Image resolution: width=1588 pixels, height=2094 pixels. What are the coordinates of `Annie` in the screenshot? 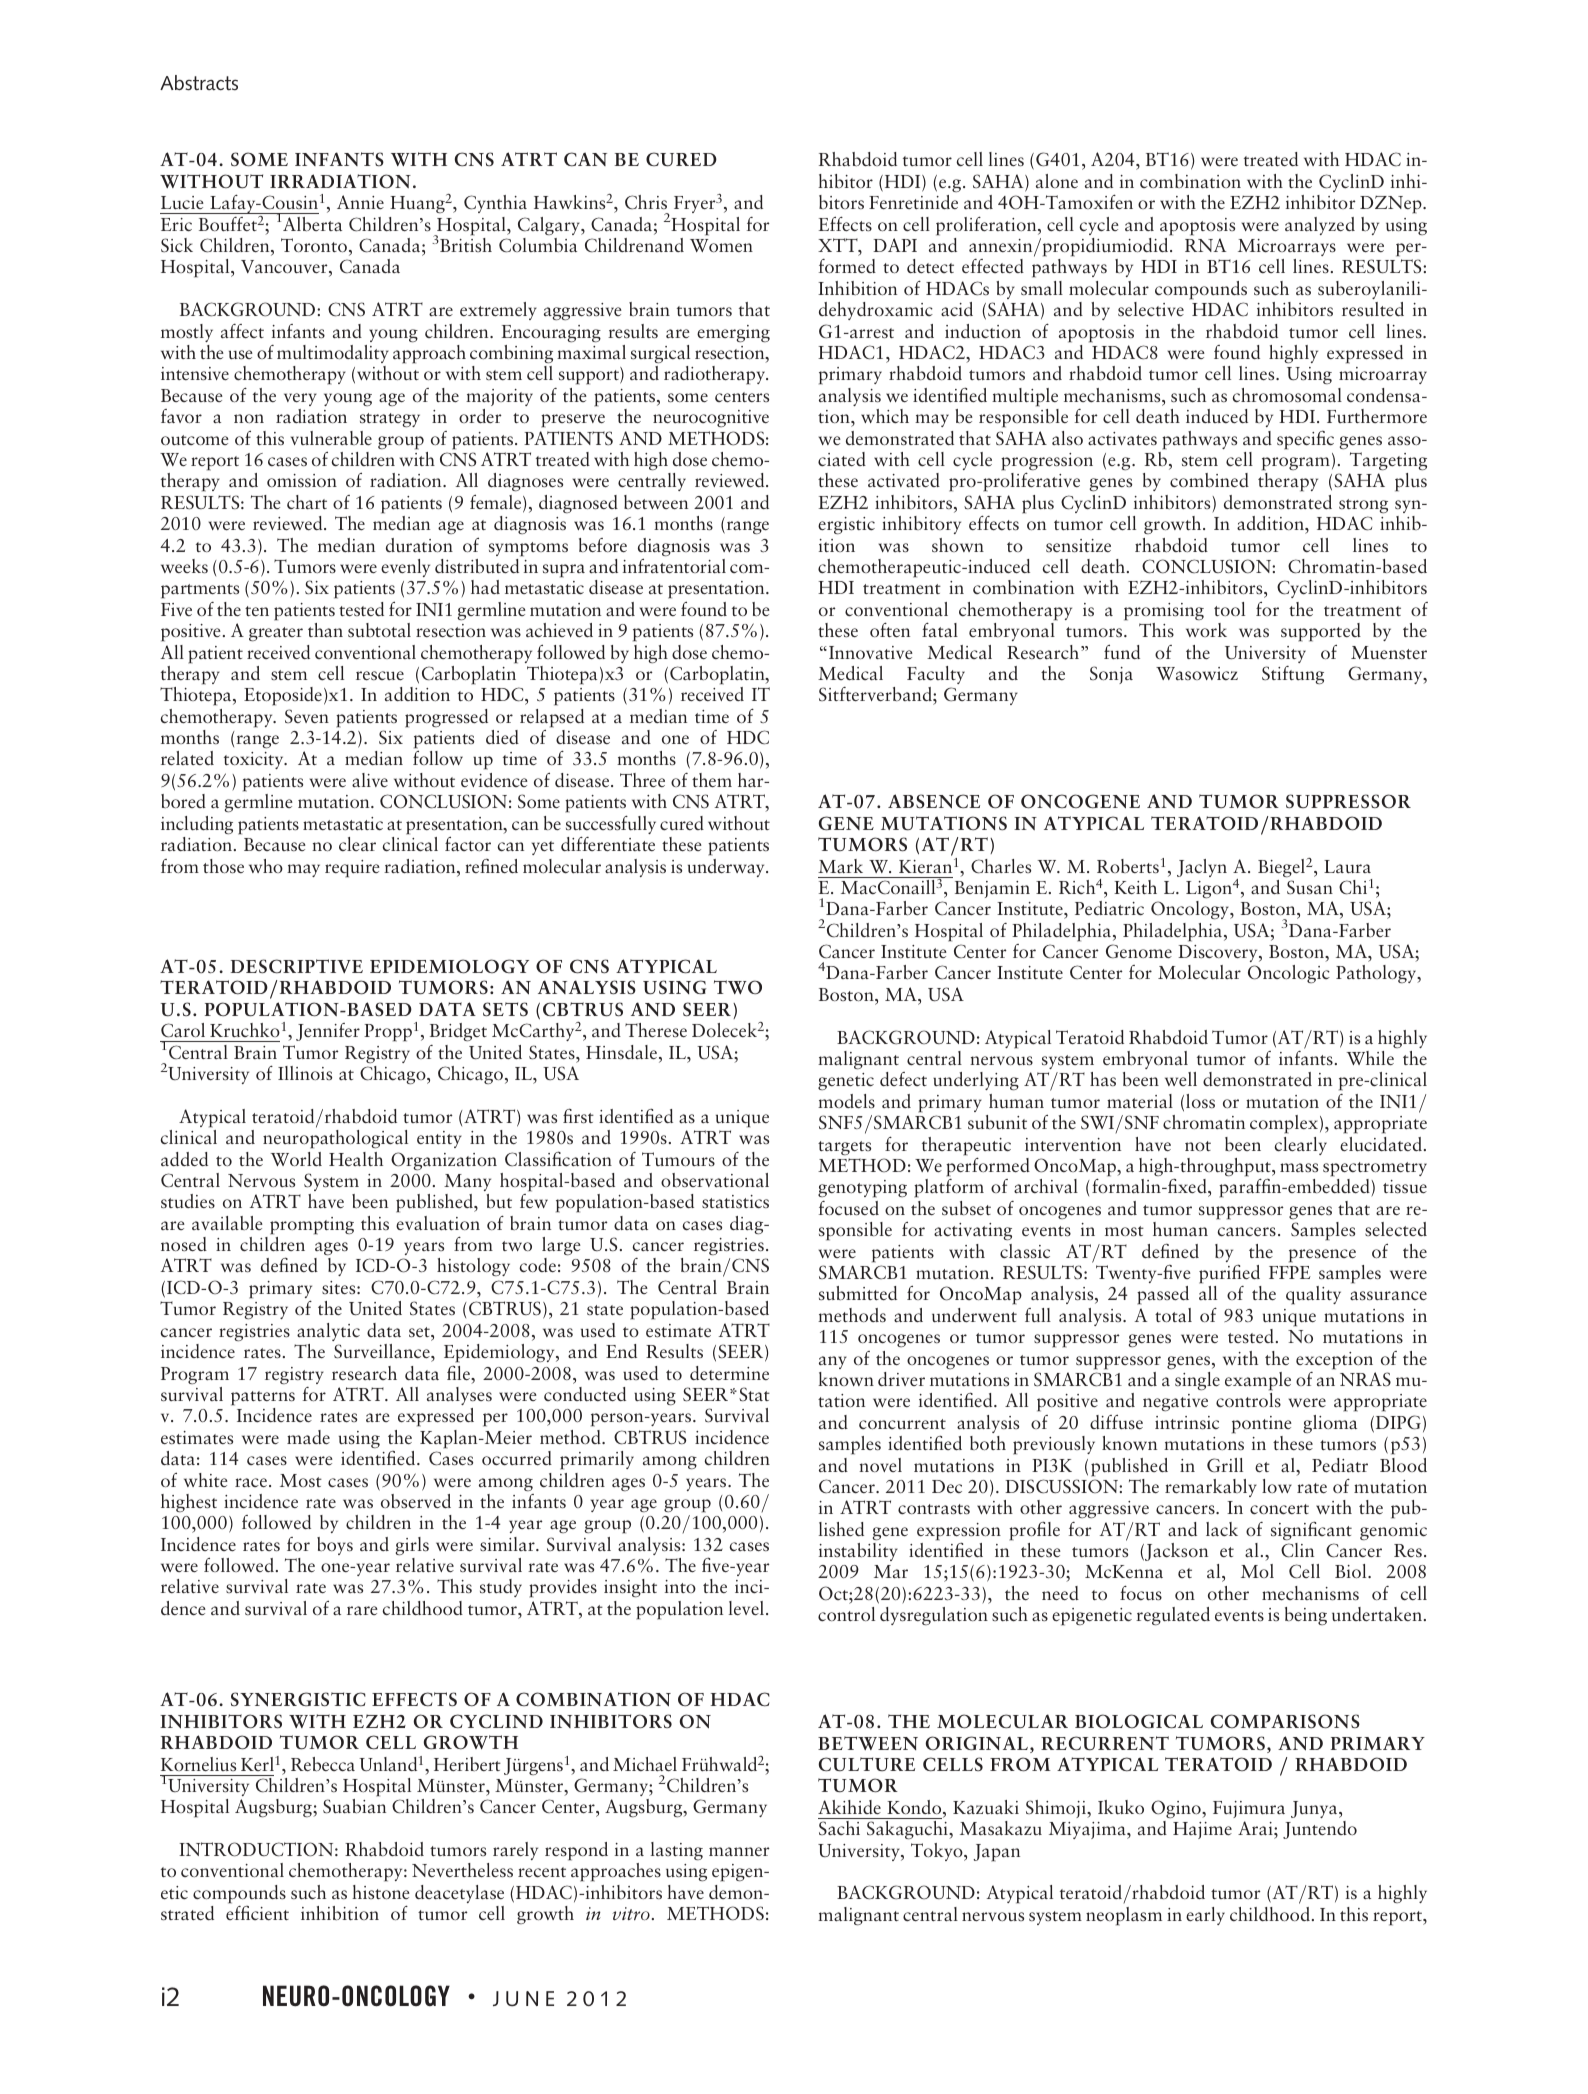 It's located at (360, 202).
